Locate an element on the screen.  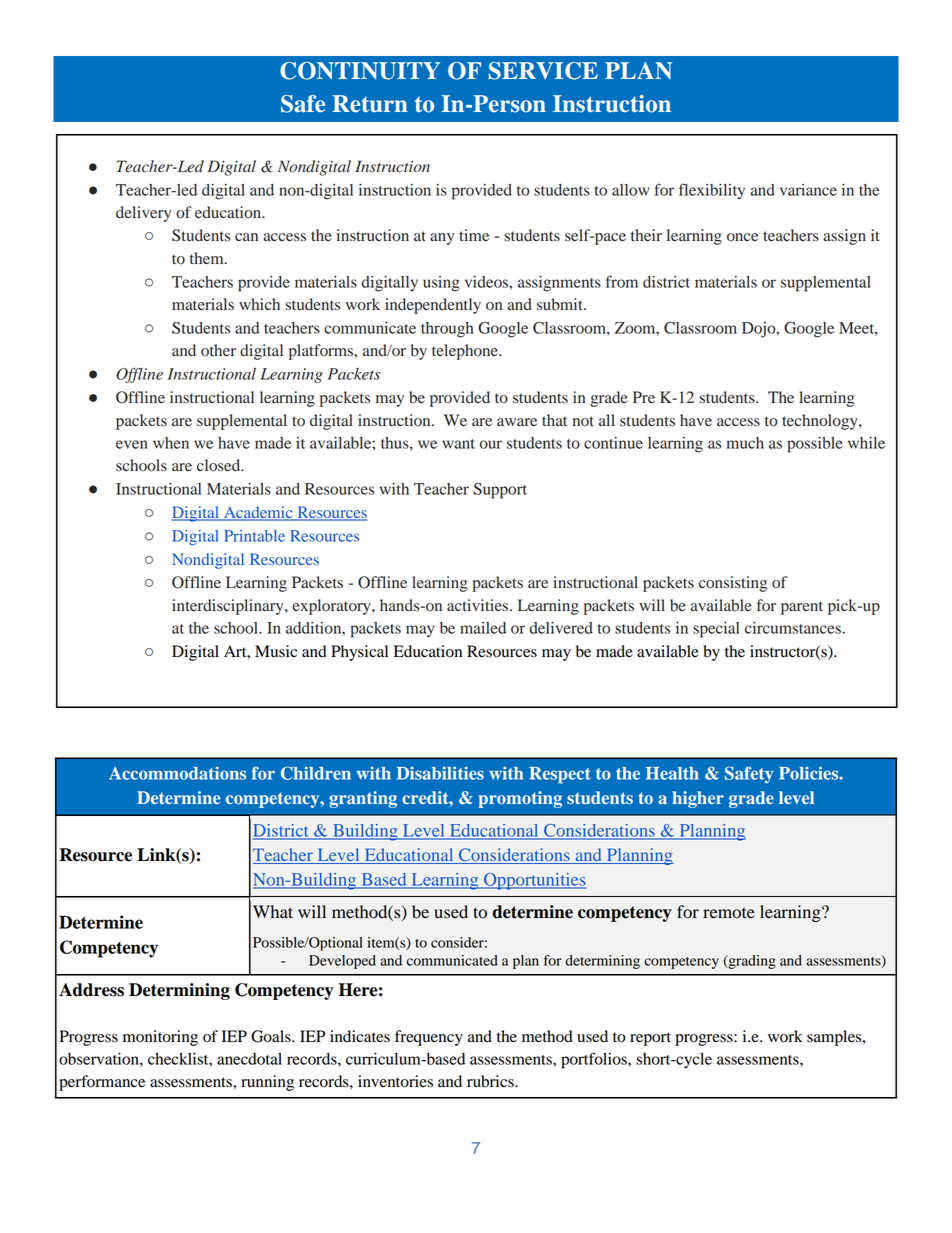
SERVICE is located at coordinates (543, 71).
